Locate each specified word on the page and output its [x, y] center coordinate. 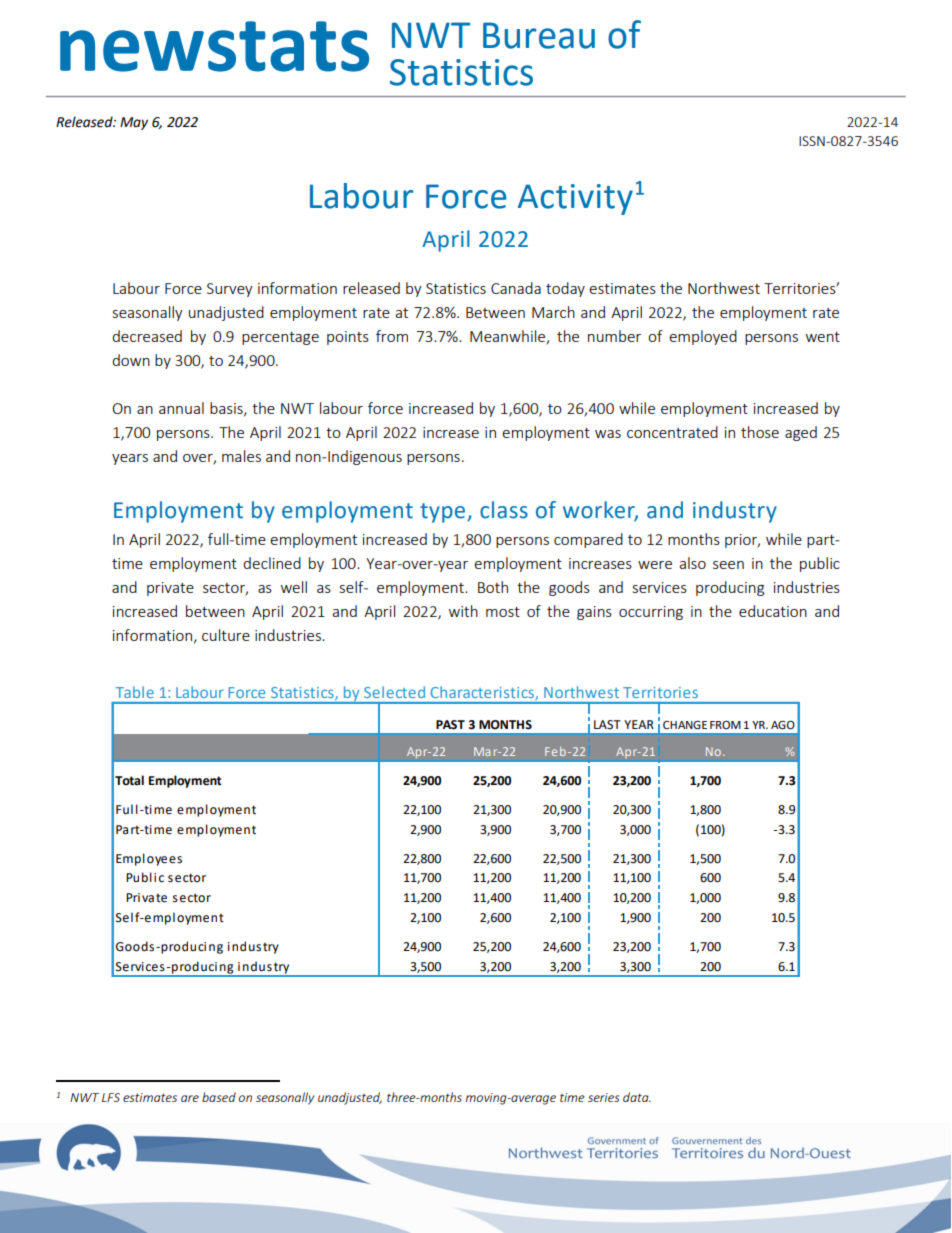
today [565, 289]
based [219, 1097]
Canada [516, 288]
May [134, 123]
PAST [450, 725]
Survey [230, 290]
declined [272, 563]
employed [703, 337]
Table [135, 692]
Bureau [539, 35]
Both [493, 587]
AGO [783, 725]
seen [728, 565]
